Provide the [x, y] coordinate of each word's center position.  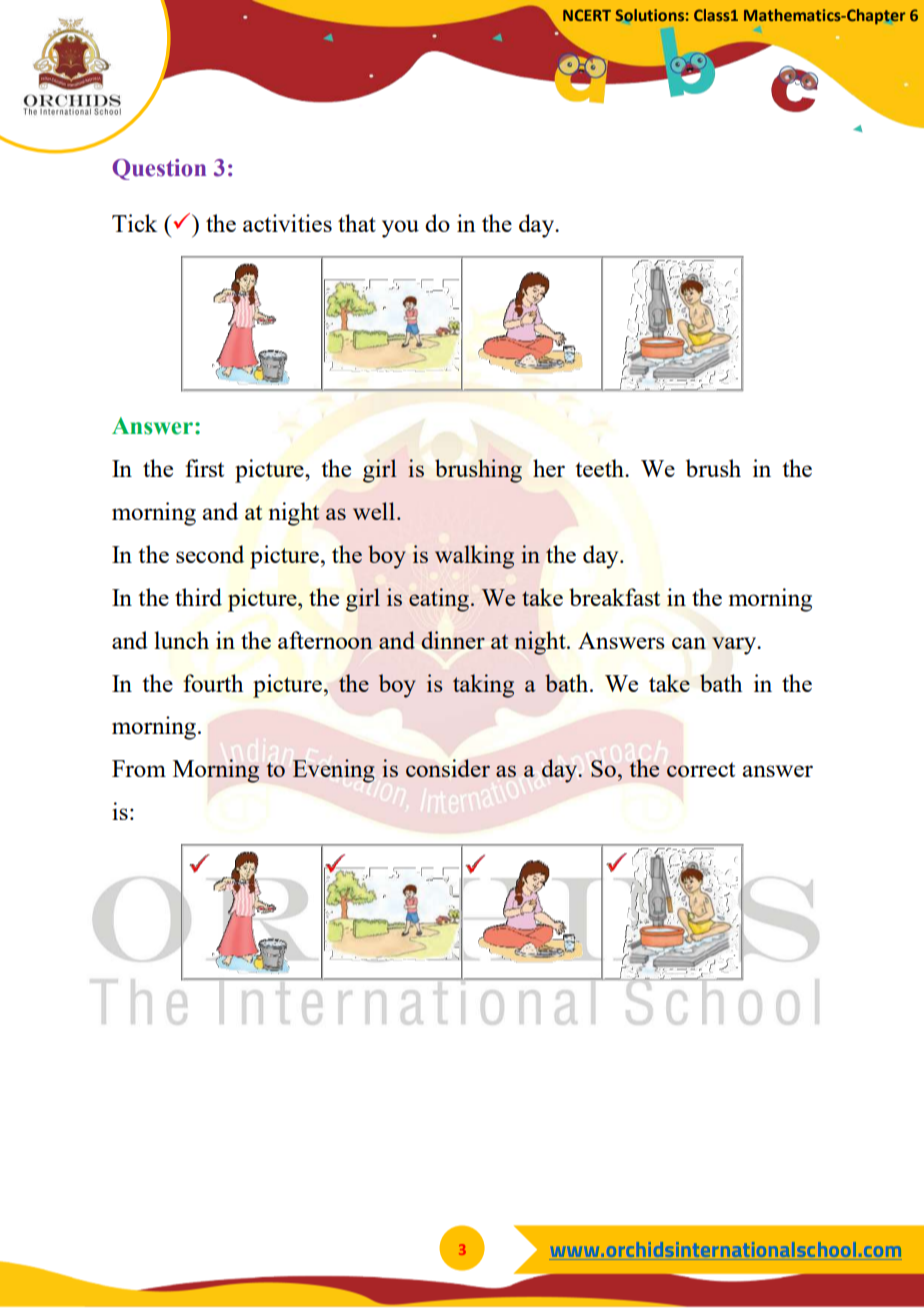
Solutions [650, 15]
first [204, 468]
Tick [134, 223]
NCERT [587, 15]
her [549, 468]
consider [448, 768]
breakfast [614, 597]
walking [474, 557]
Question [159, 169]
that [357, 223]
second [210, 554]
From [139, 768]
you [400, 229]
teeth [600, 468]
